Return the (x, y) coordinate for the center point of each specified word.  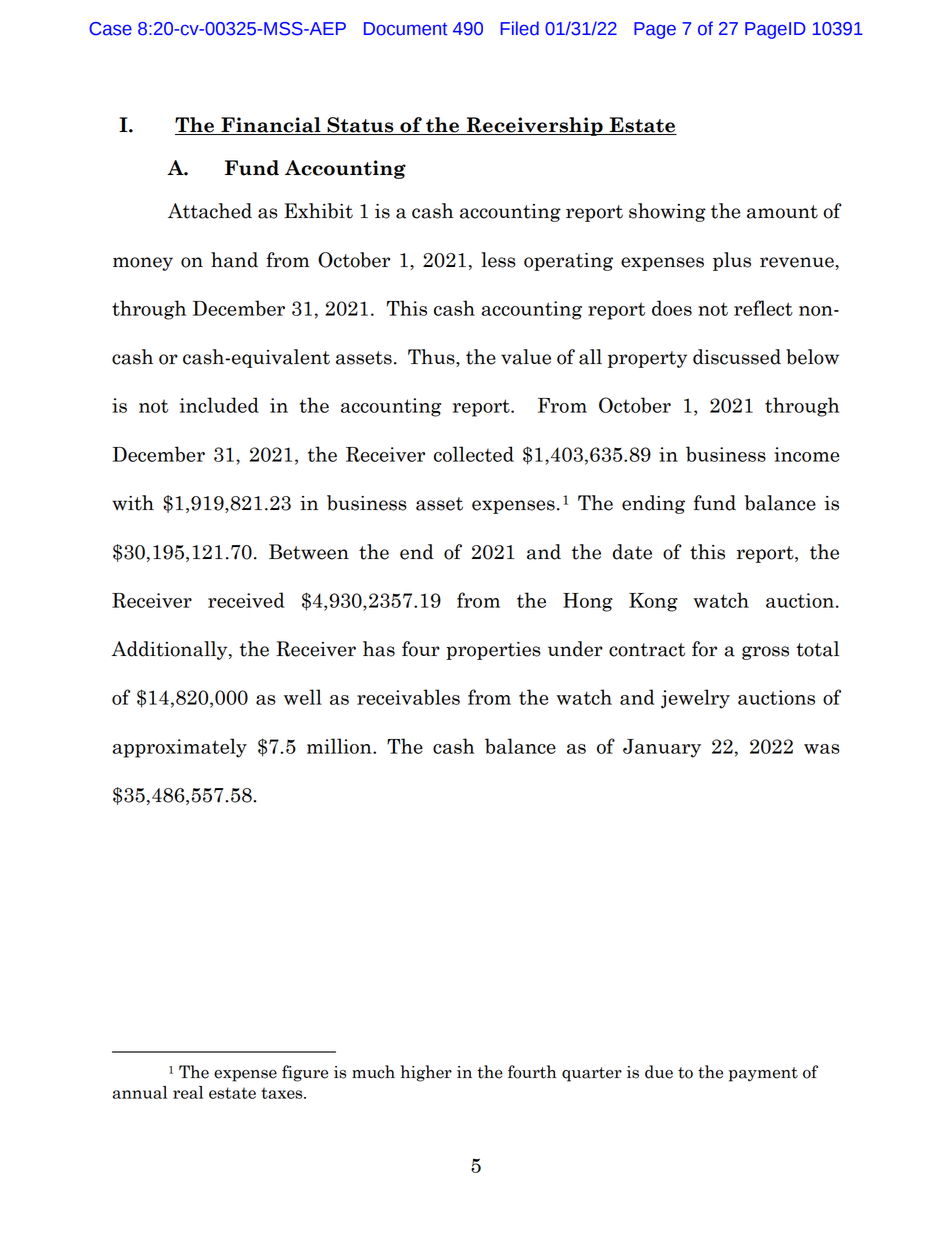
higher (426, 1073)
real (188, 1092)
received (246, 600)
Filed (520, 28)
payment (763, 1074)
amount (782, 212)
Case (110, 29)
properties (493, 651)
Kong (653, 602)
